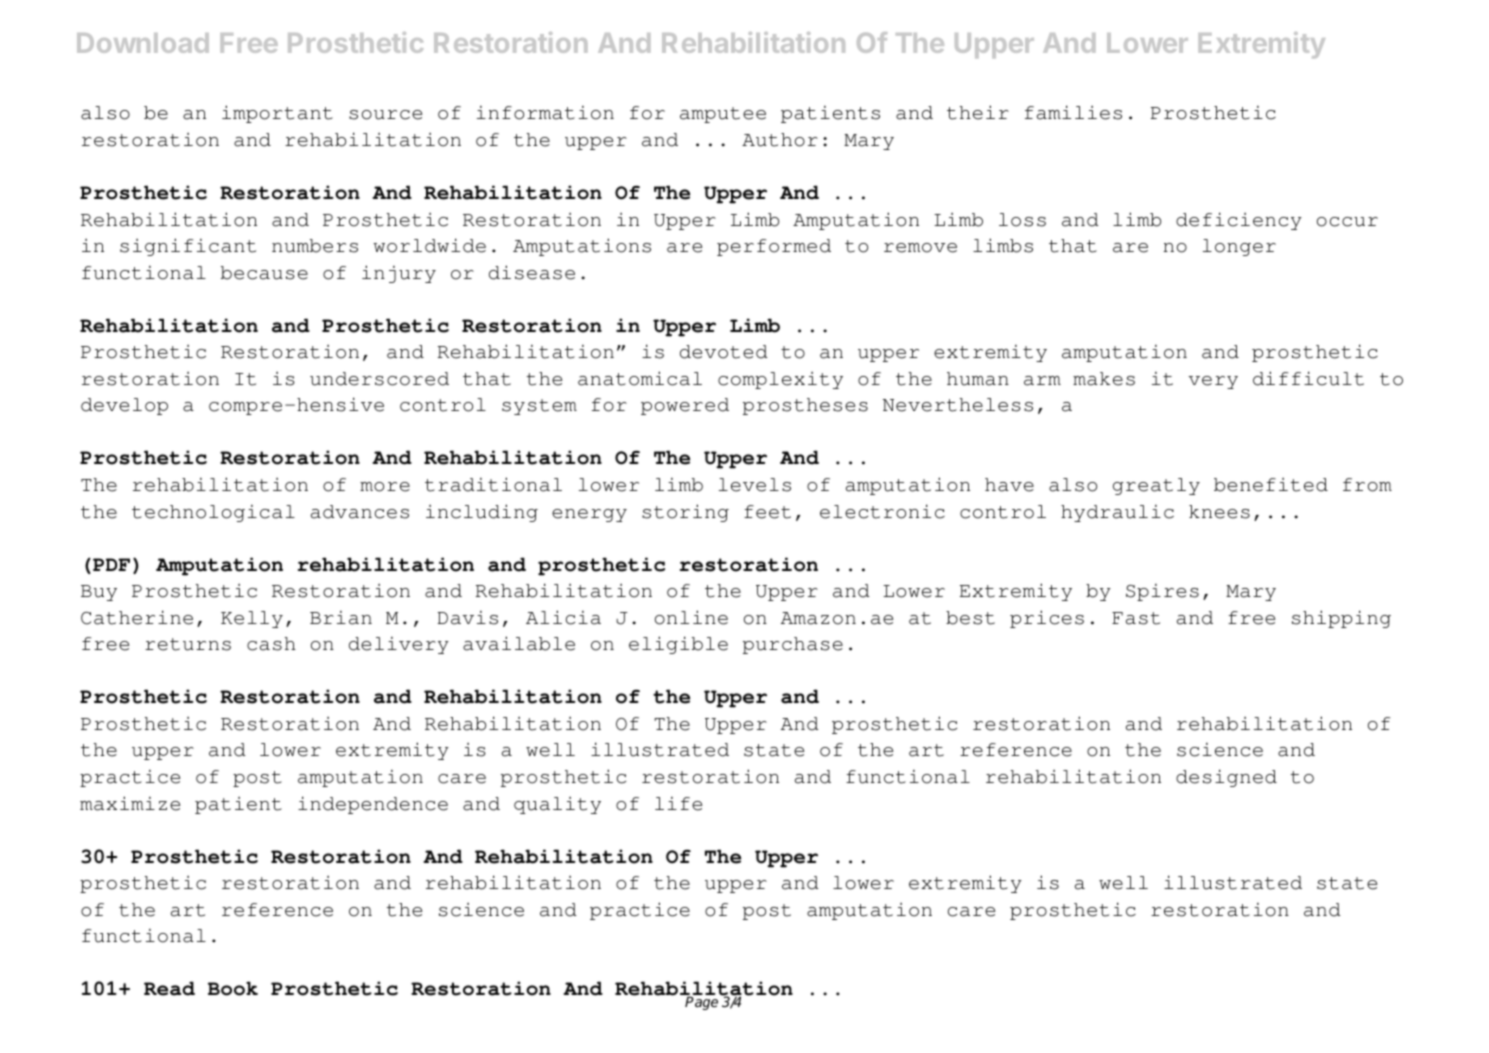  I want to click on underscored, so click(379, 379).
